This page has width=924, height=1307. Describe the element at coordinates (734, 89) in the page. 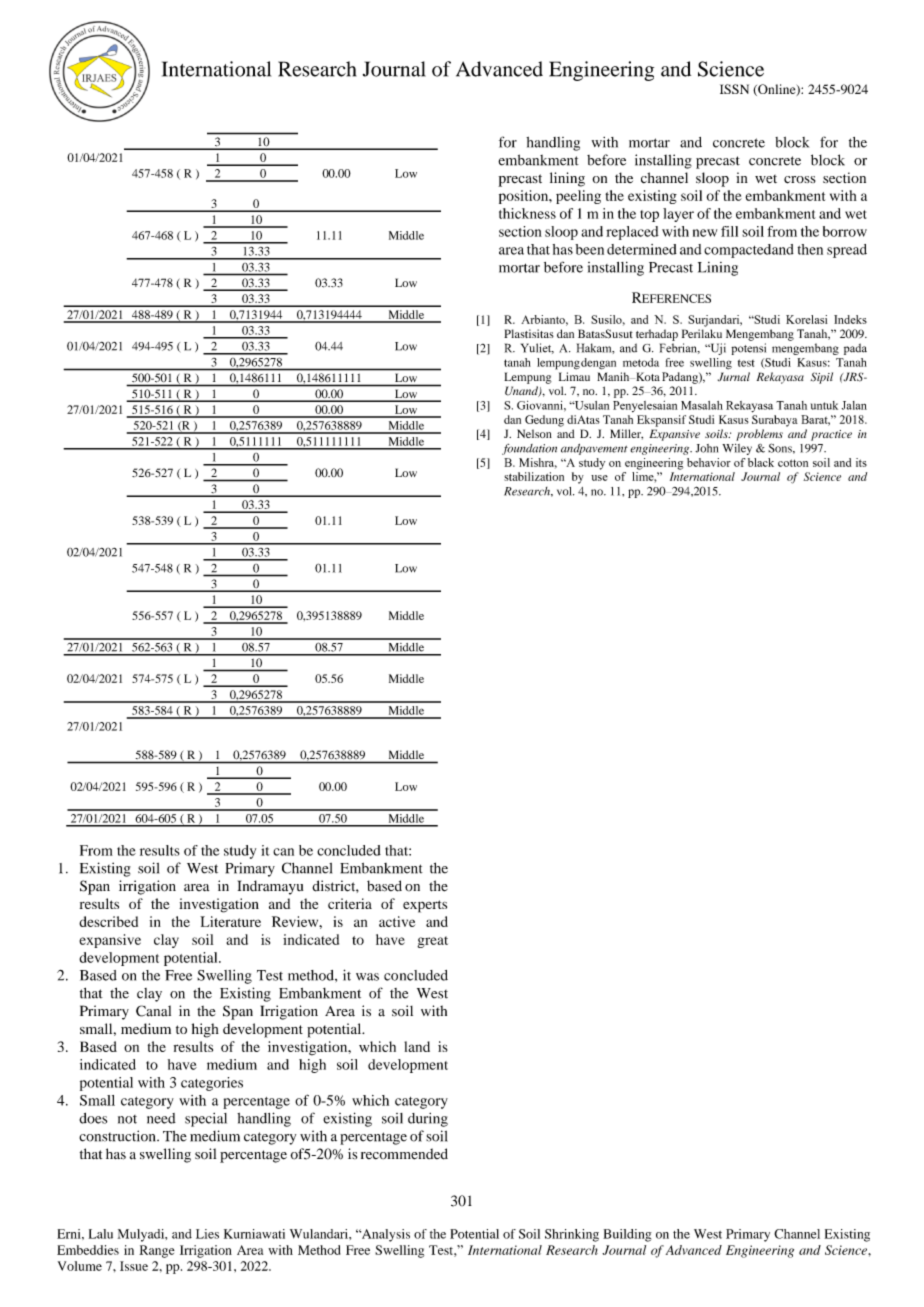

I see `ISSN` at that location.
